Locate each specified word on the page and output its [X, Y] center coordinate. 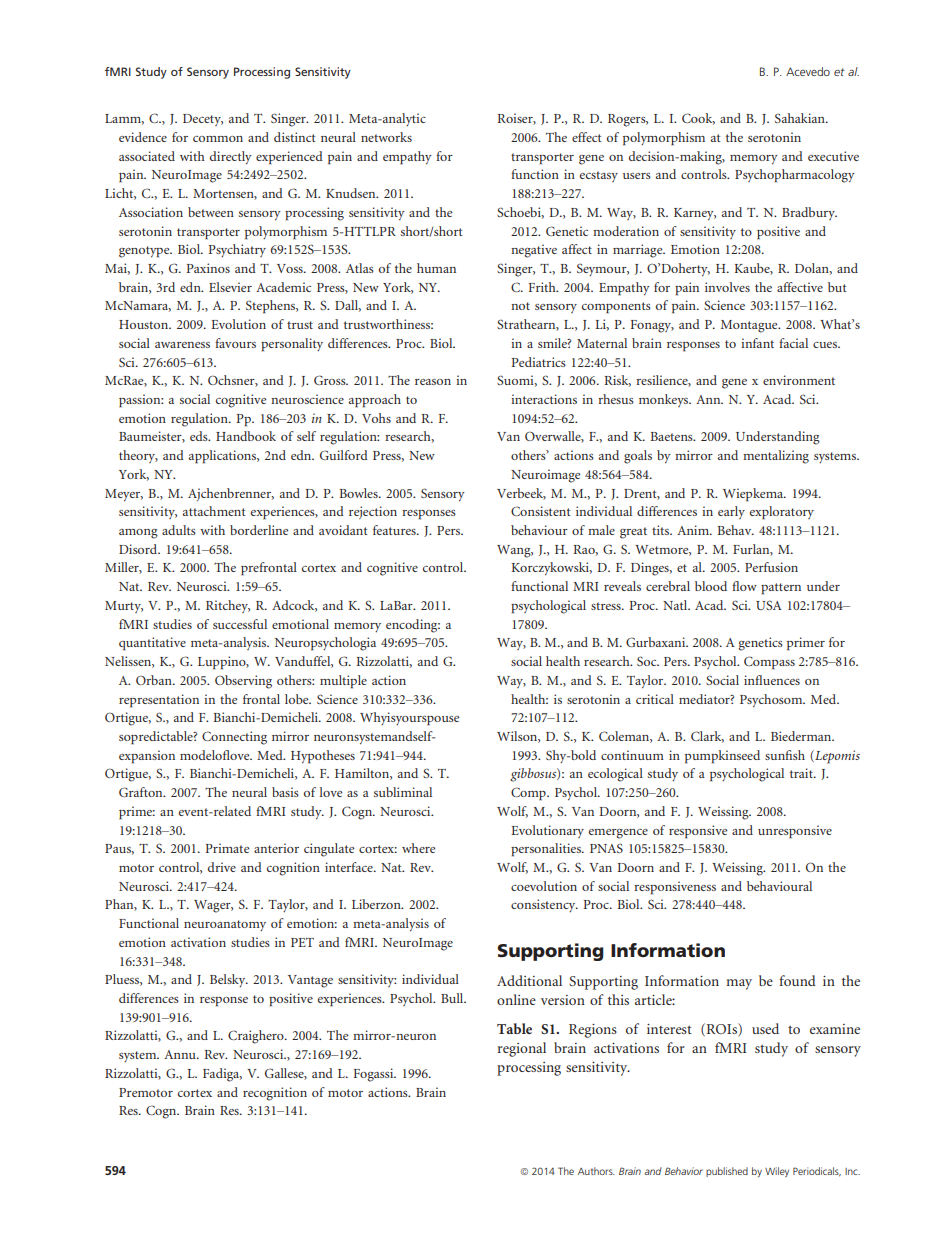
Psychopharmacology [795, 176]
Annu [181, 1054]
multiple [343, 682]
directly [231, 157]
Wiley [777, 1172]
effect [587, 137]
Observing [243, 682]
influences [772, 680]
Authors [596, 1171]
